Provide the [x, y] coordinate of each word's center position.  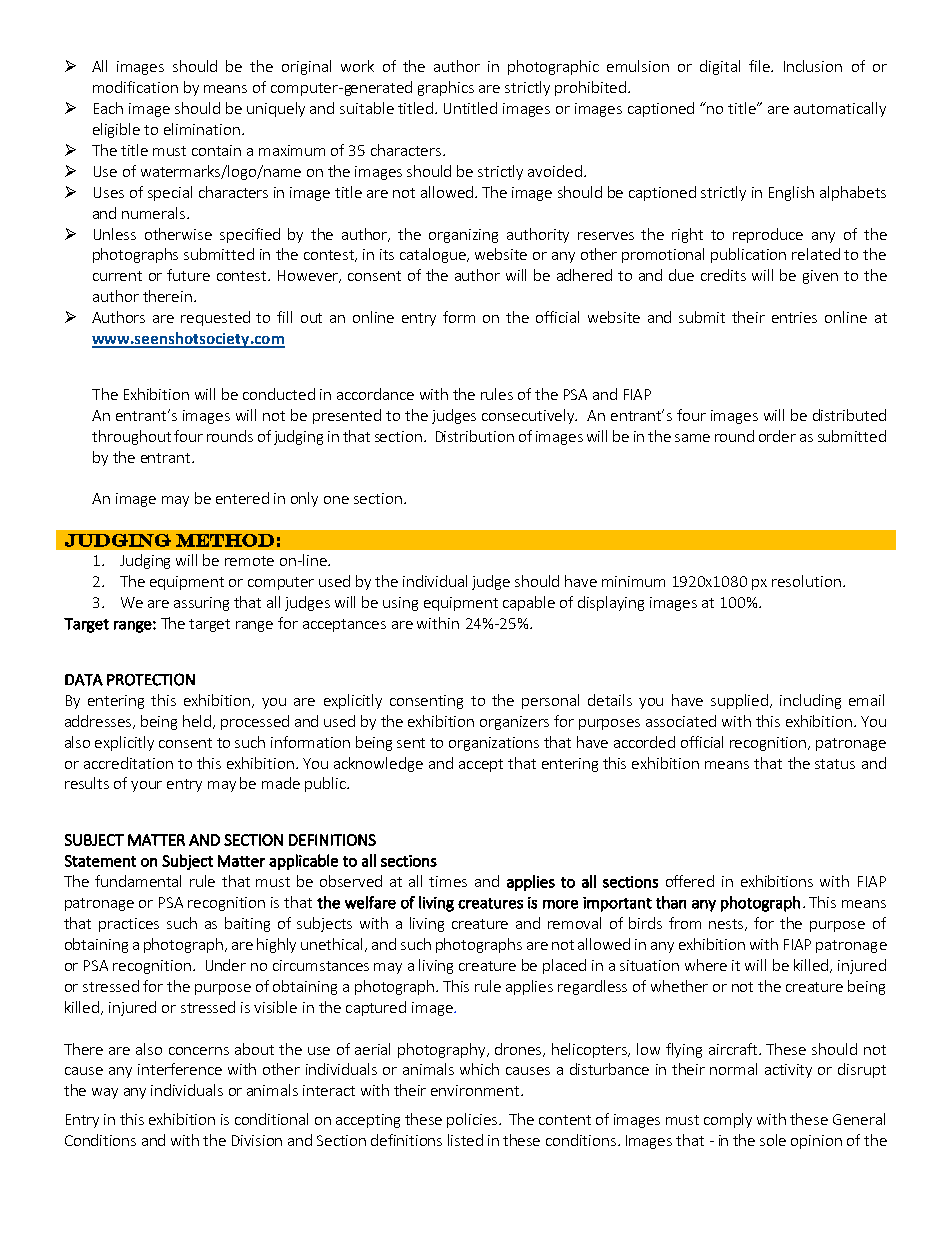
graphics [446, 88]
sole [773, 1140]
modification [135, 87]
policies [473, 1120]
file [760, 66]
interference [180, 1069]
